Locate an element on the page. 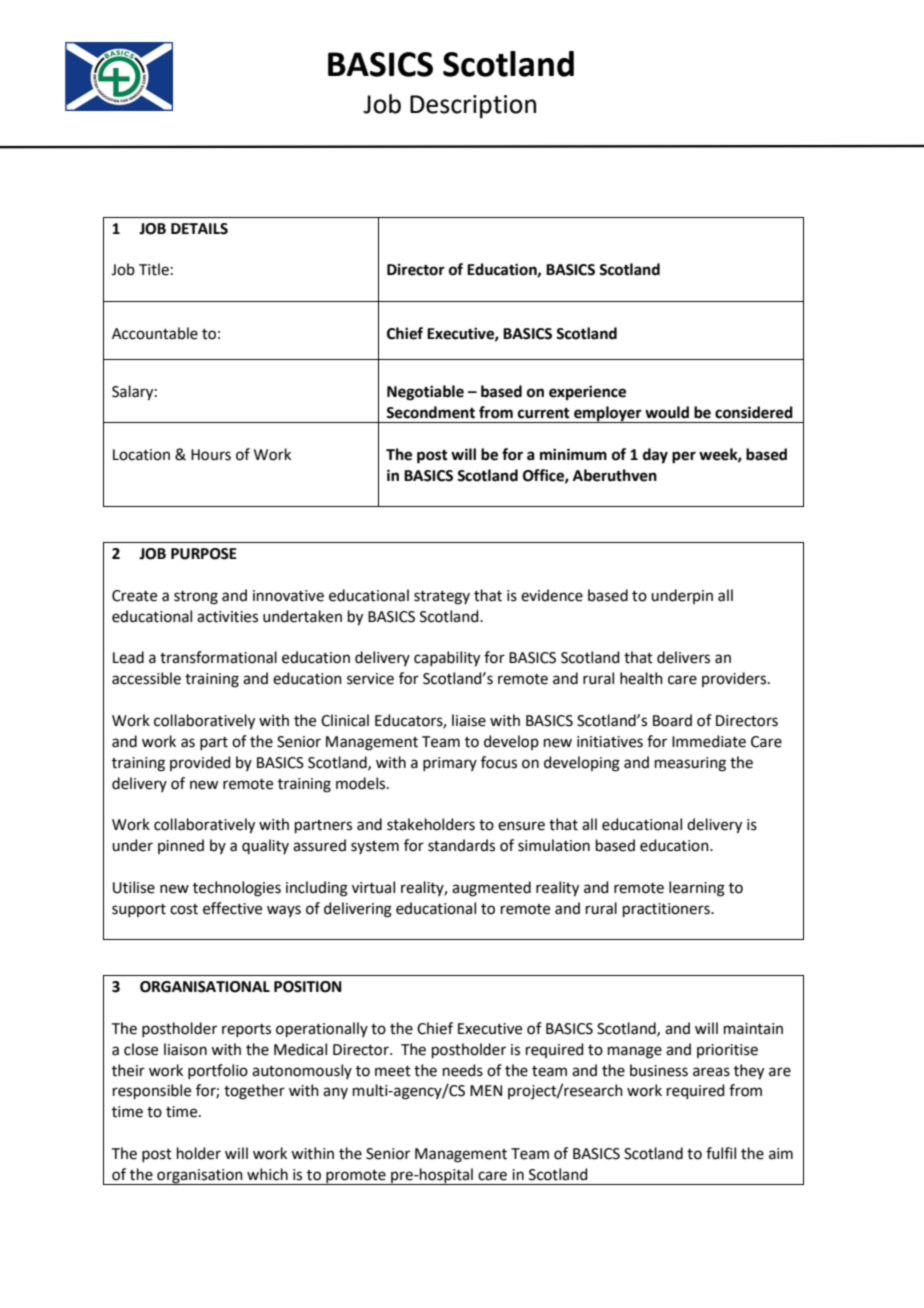 The height and width of the page is (1308, 924). experience is located at coordinates (587, 393).
